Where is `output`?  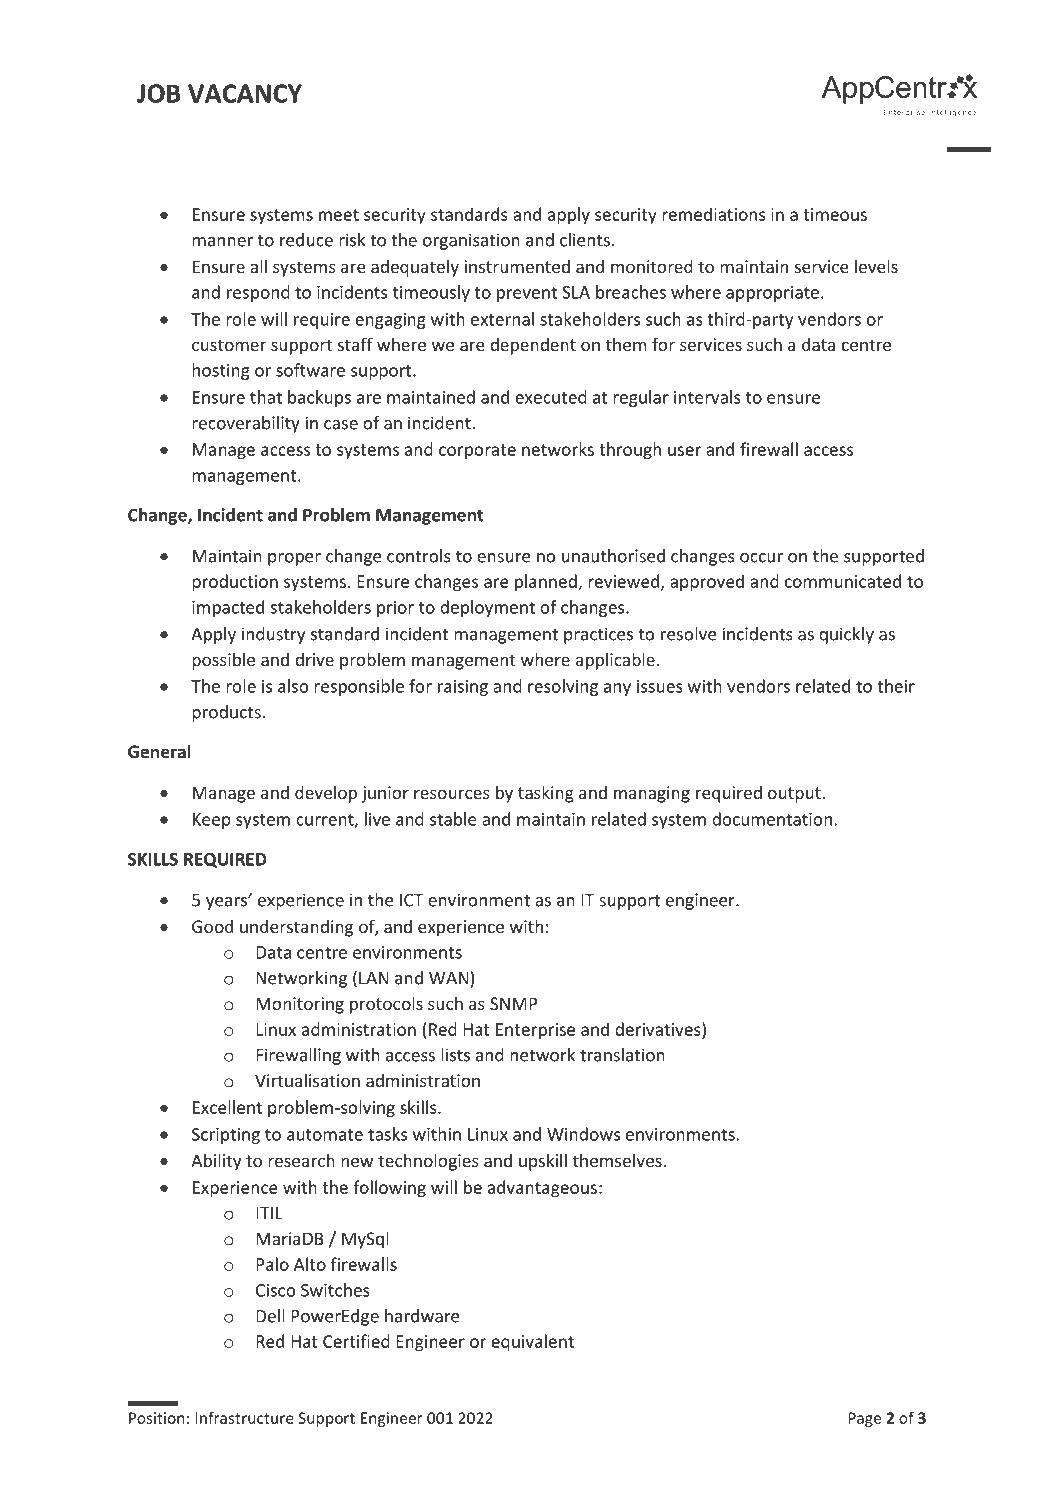 output is located at coordinates (795, 795).
